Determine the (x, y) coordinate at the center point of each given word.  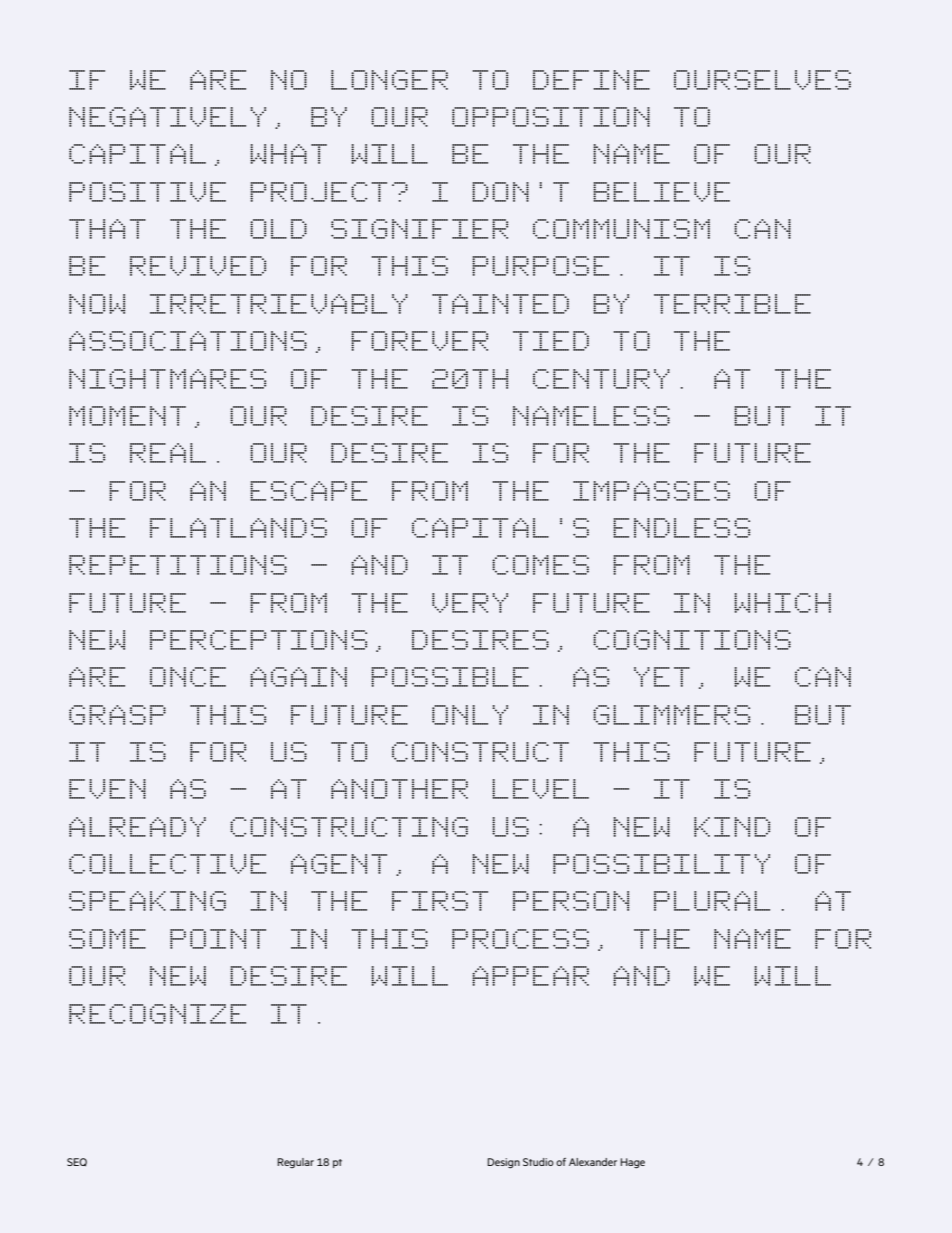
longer (389, 80)
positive (147, 192)
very (470, 603)
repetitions (178, 565)
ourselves (762, 80)
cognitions (692, 640)
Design (503, 1163)
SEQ (77, 1162)
